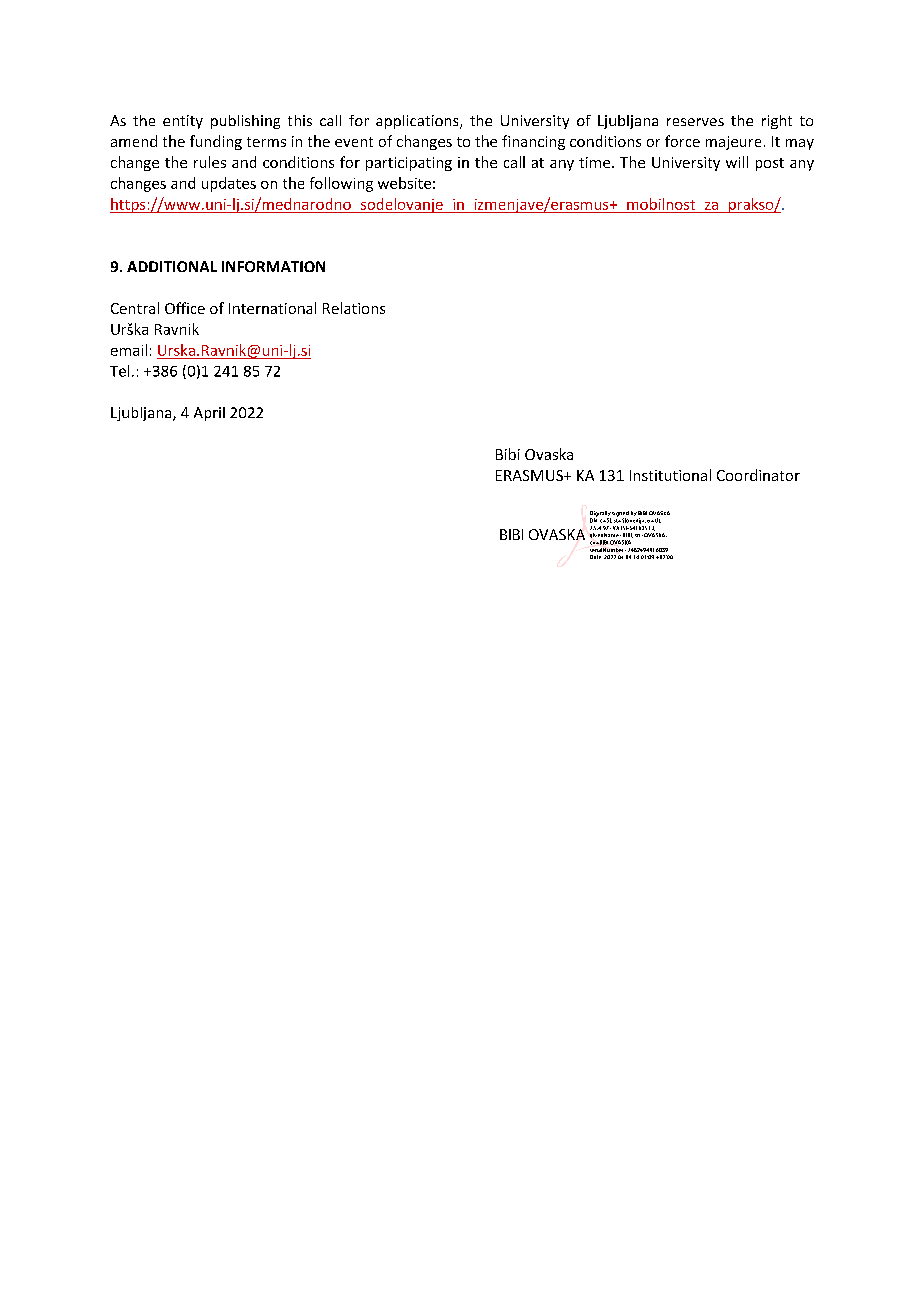 The width and height of the screenshot is (924, 1308). Describe the element at coordinates (209, 414) in the screenshot. I see `April` at that location.
